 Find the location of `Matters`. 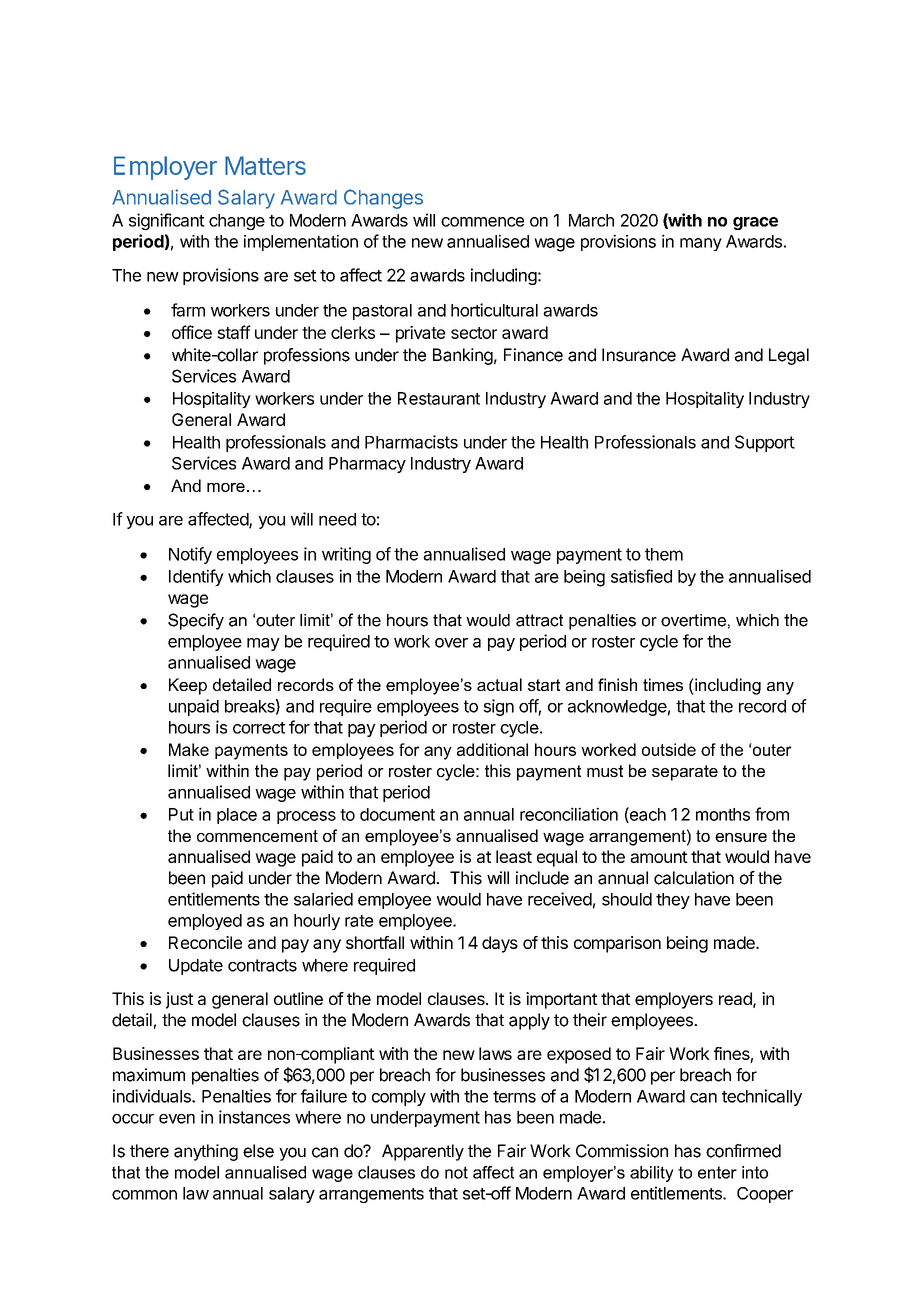

Matters is located at coordinates (265, 165).
